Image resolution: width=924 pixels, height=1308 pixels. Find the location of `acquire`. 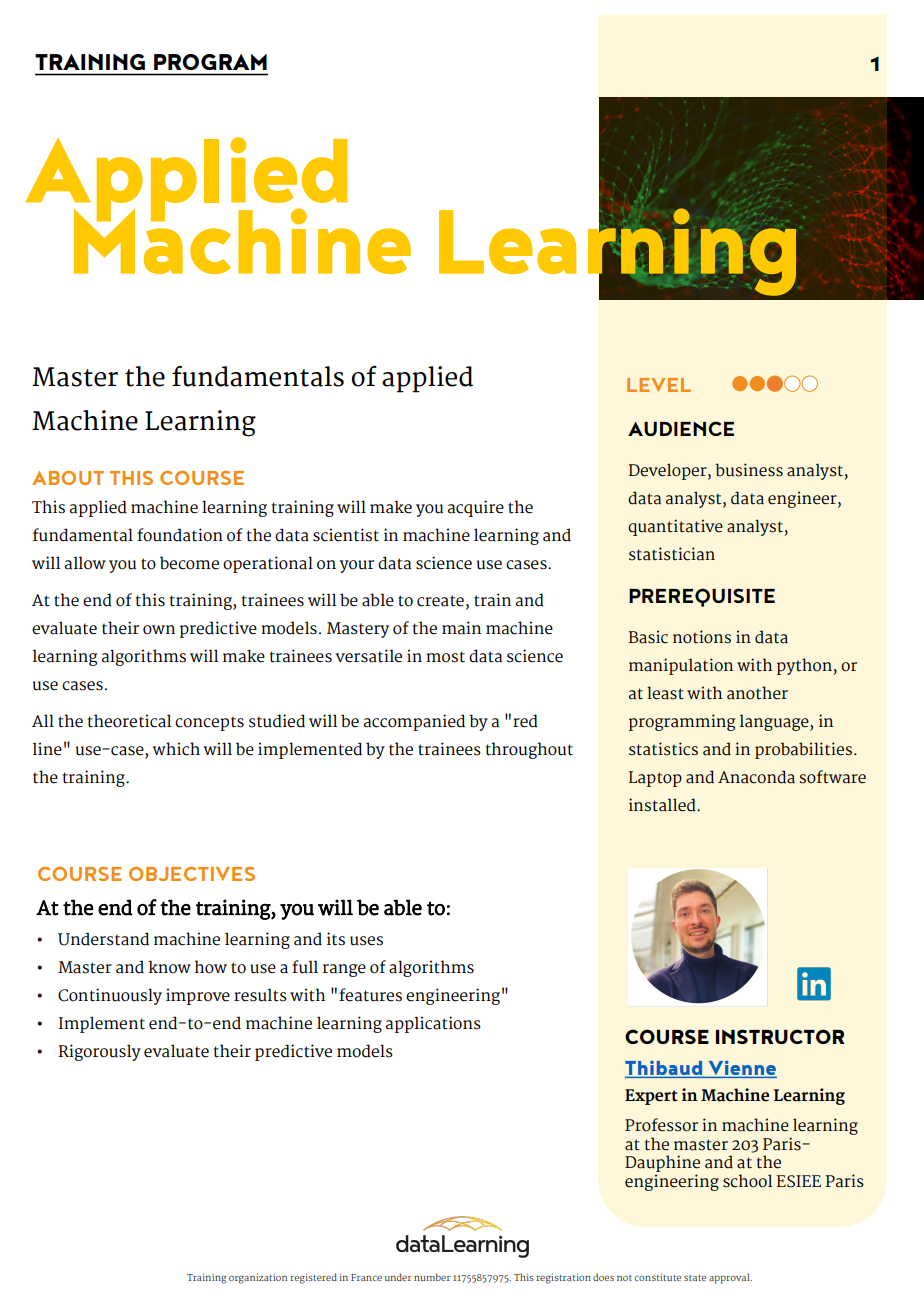

acquire is located at coordinates (476, 508).
